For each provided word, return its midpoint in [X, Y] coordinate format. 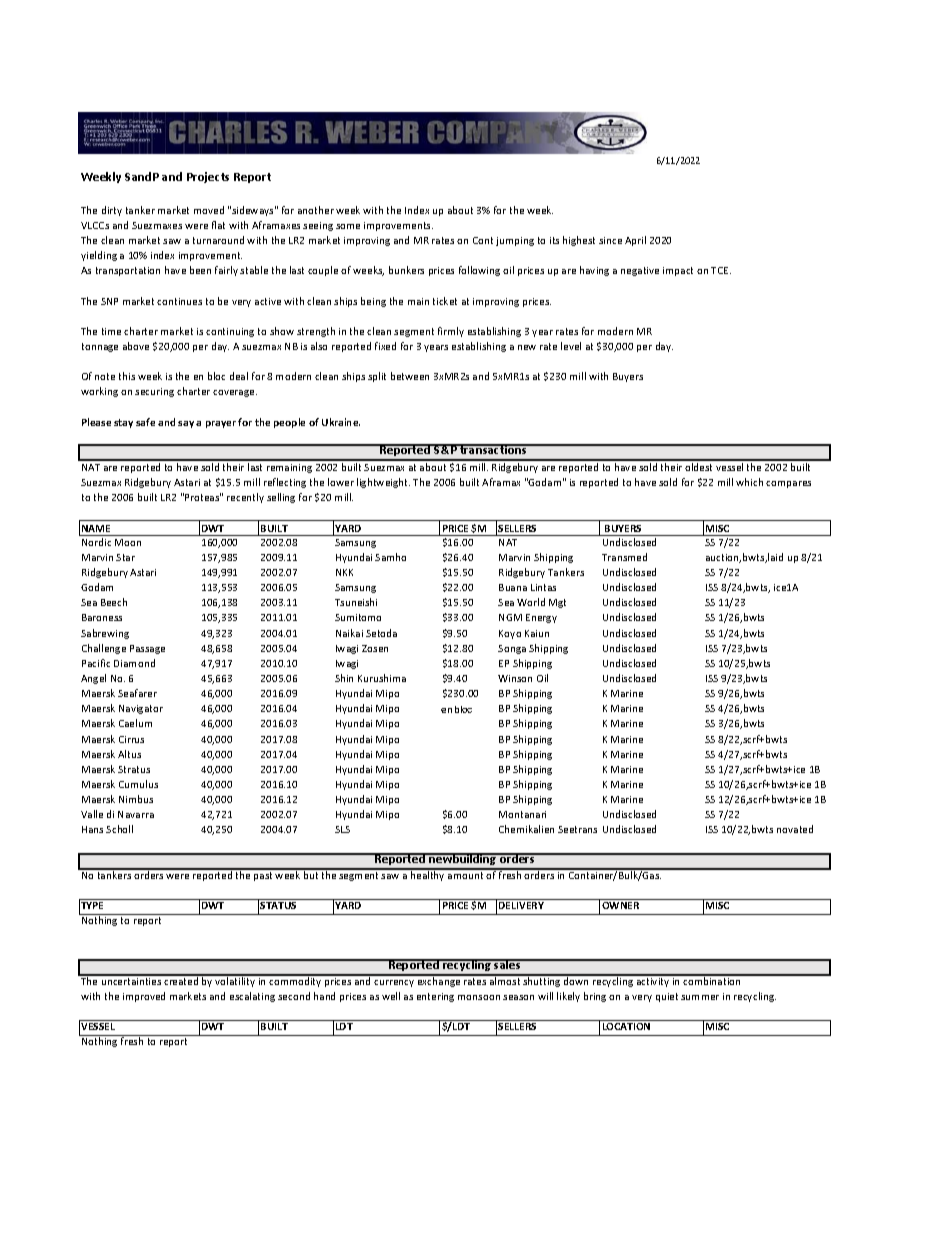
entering [435, 997]
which [749, 482]
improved [144, 997]
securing [154, 392]
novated [795, 829]
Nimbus [136, 799]
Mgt [557, 603]
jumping [515, 241]
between [410, 376]
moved [209, 210]
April [635, 241]
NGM [510, 617]
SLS [342, 829]
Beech [114, 602]
